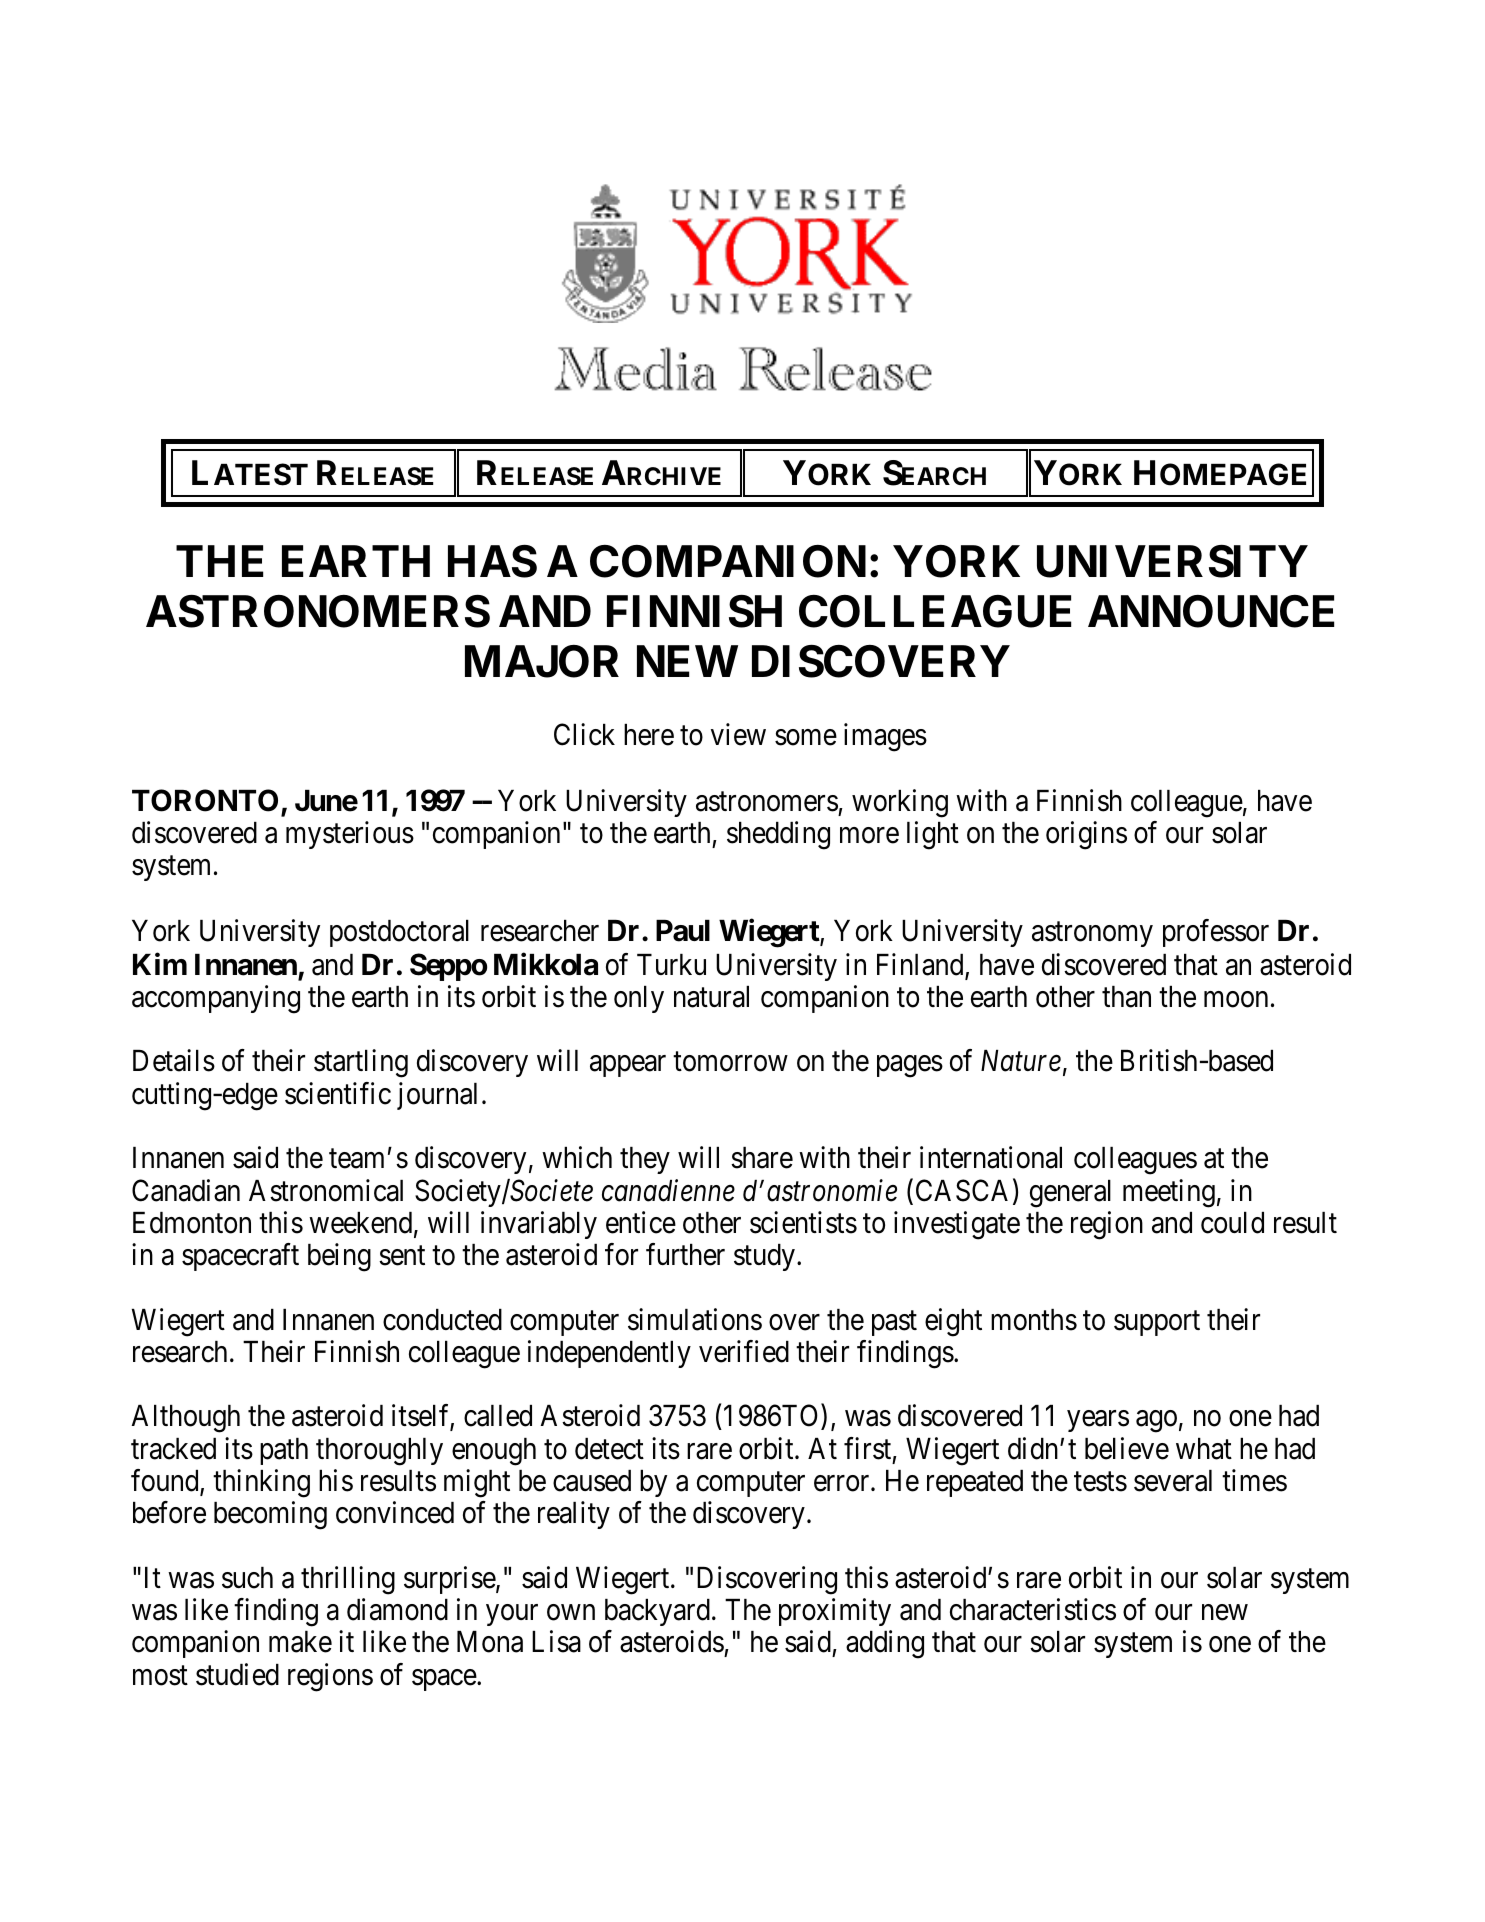  I want to click on Turku, so click(671, 964).
